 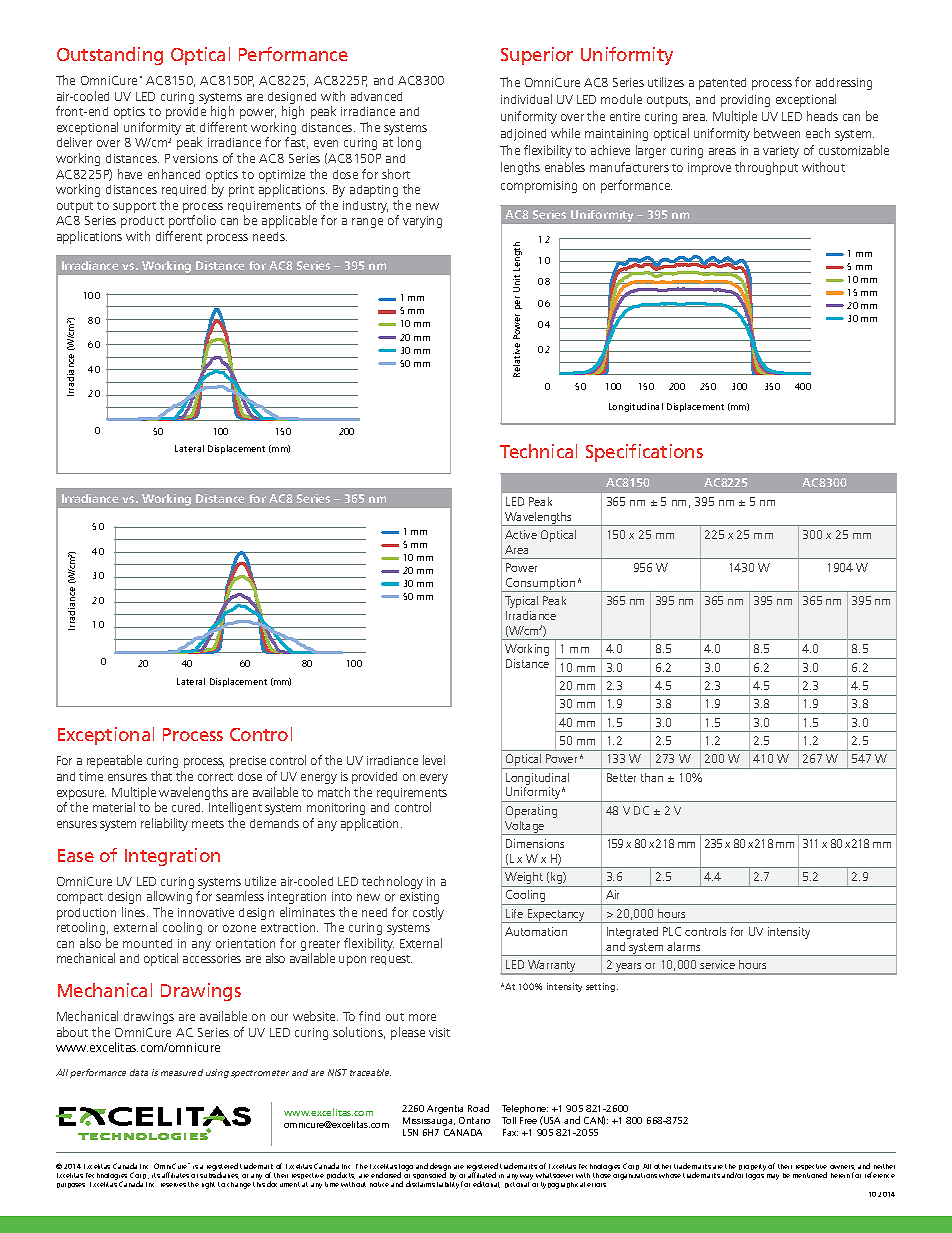 What do you see at coordinates (672, 931) in the screenshot?
I see `PLC` at bounding box center [672, 931].
